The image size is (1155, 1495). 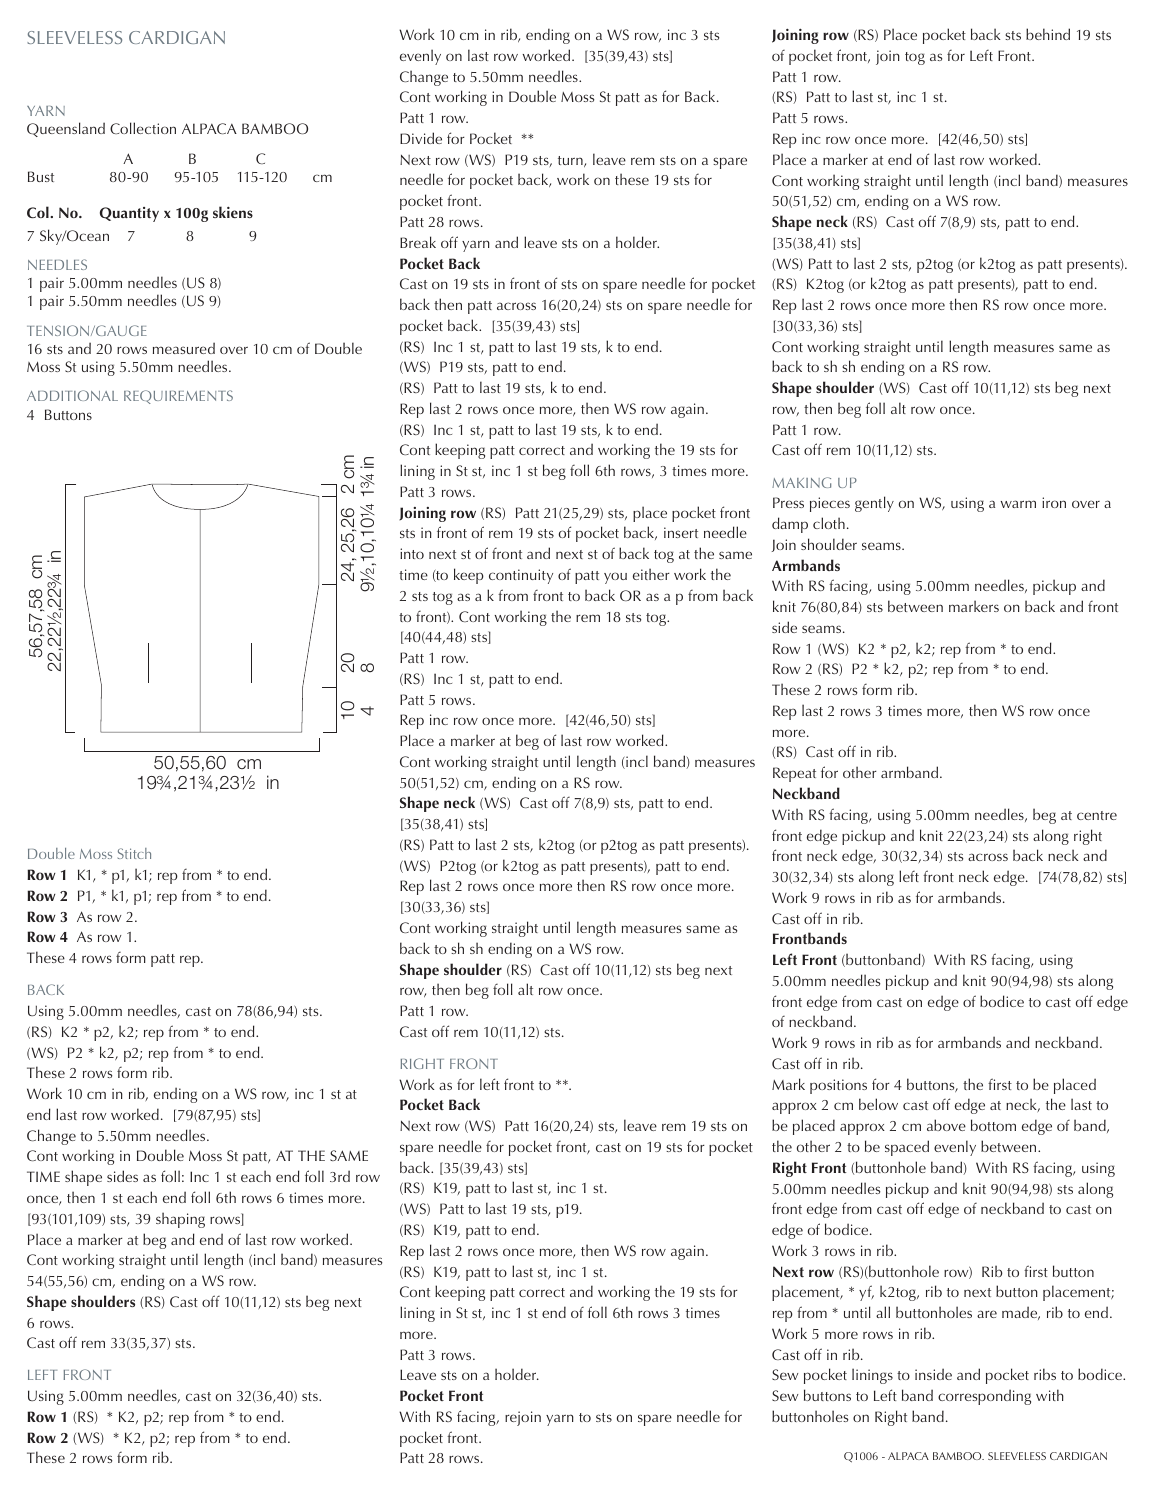 What do you see at coordinates (143, 128) in the document?
I see `Collection` at bounding box center [143, 128].
